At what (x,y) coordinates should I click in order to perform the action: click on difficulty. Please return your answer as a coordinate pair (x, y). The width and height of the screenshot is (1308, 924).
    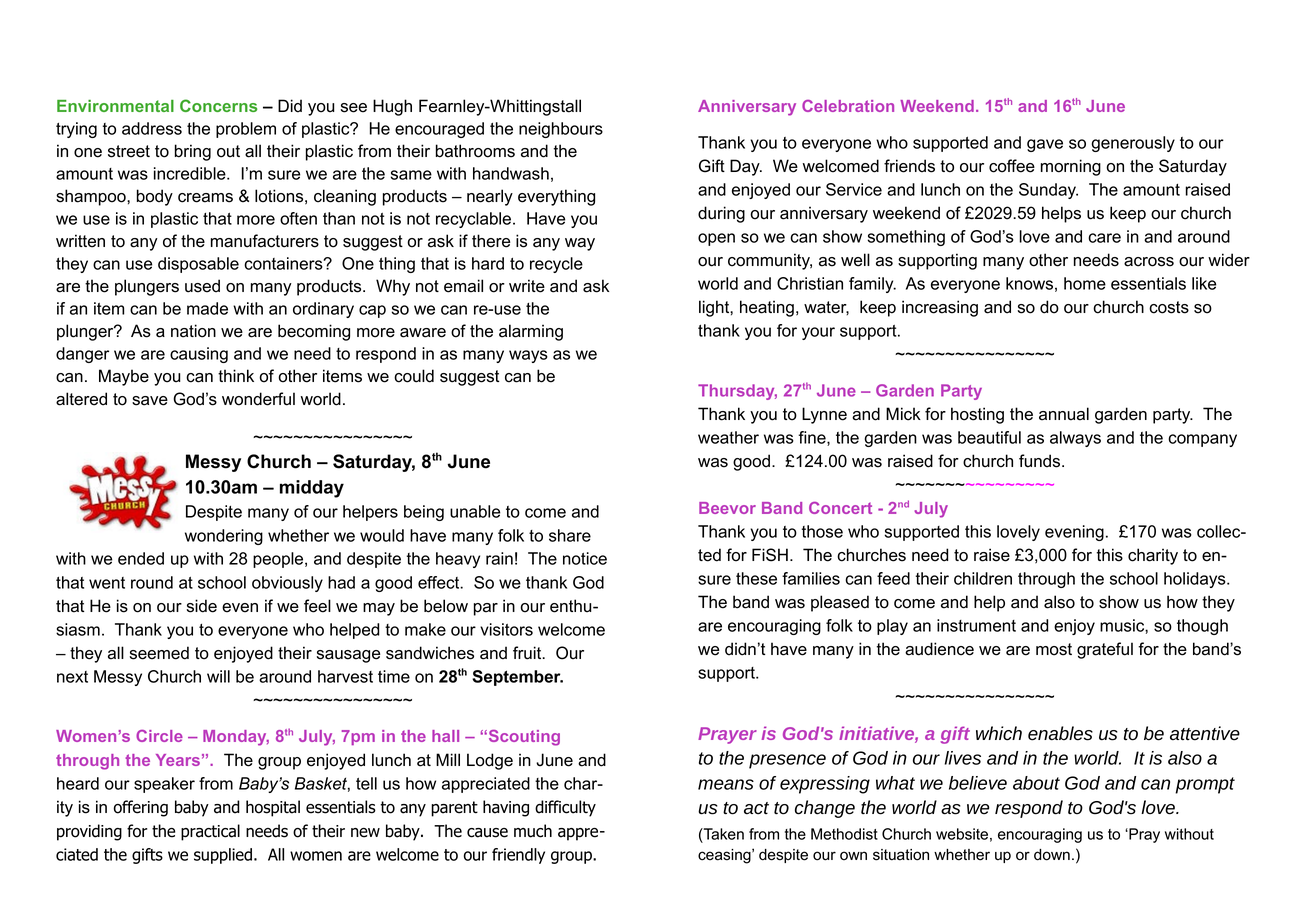
    Looking at the image, I should click on (565, 808).
